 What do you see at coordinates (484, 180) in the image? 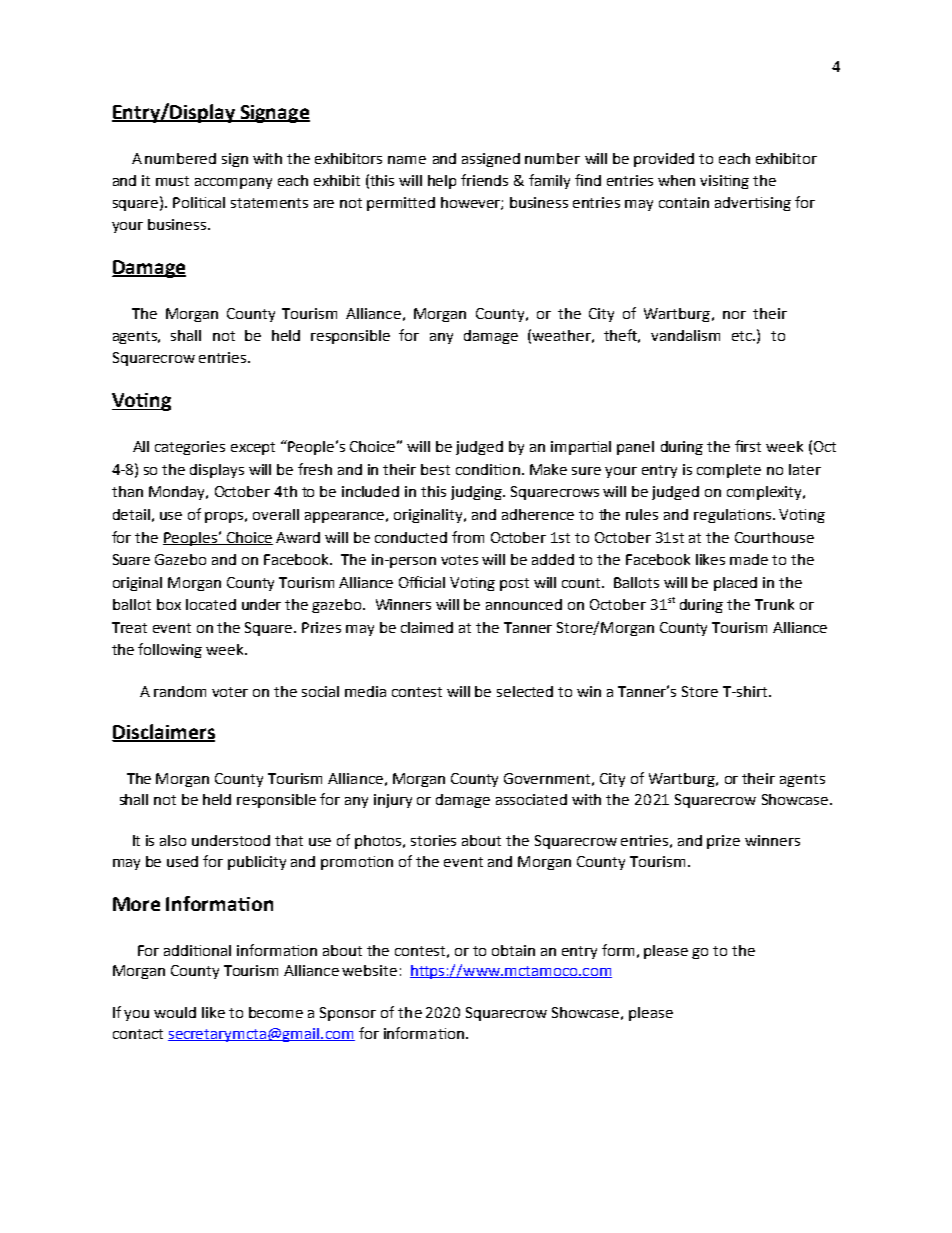
I see `friends` at bounding box center [484, 180].
